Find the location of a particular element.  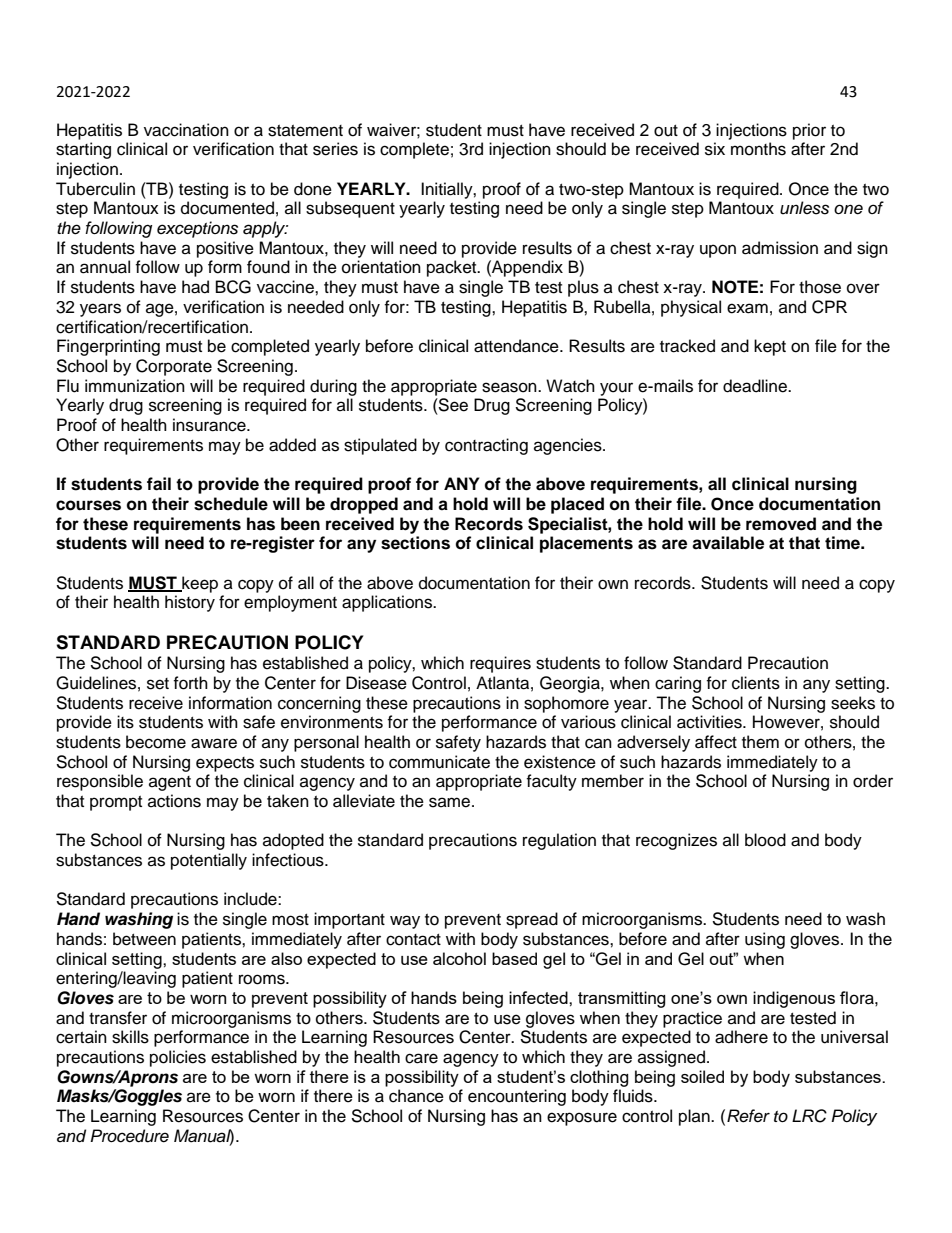

removed is located at coordinates (781, 524).
